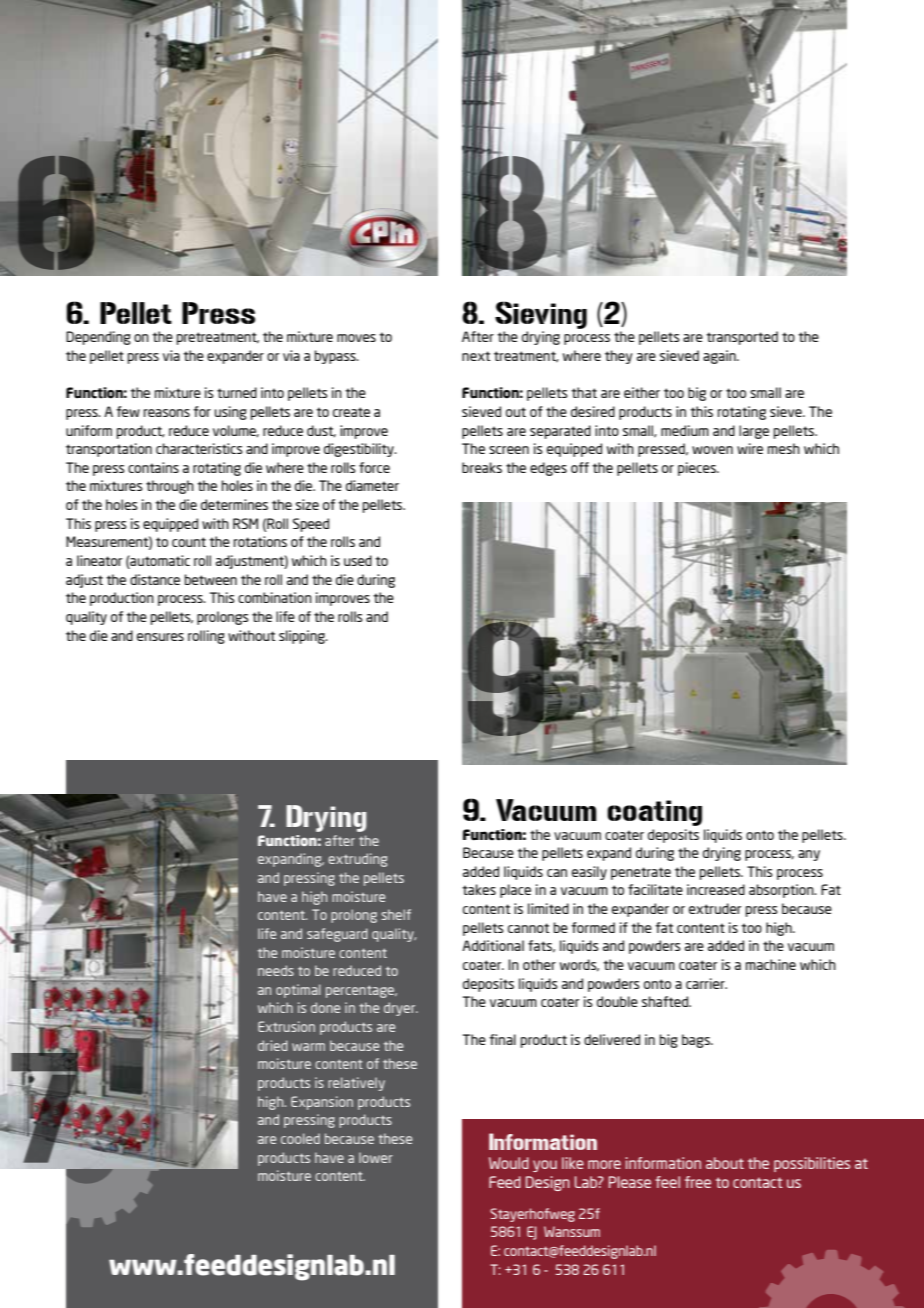 This page has width=924, height=1308. Describe the element at coordinates (160, 637) in the page. I see `ensures` at that location.
